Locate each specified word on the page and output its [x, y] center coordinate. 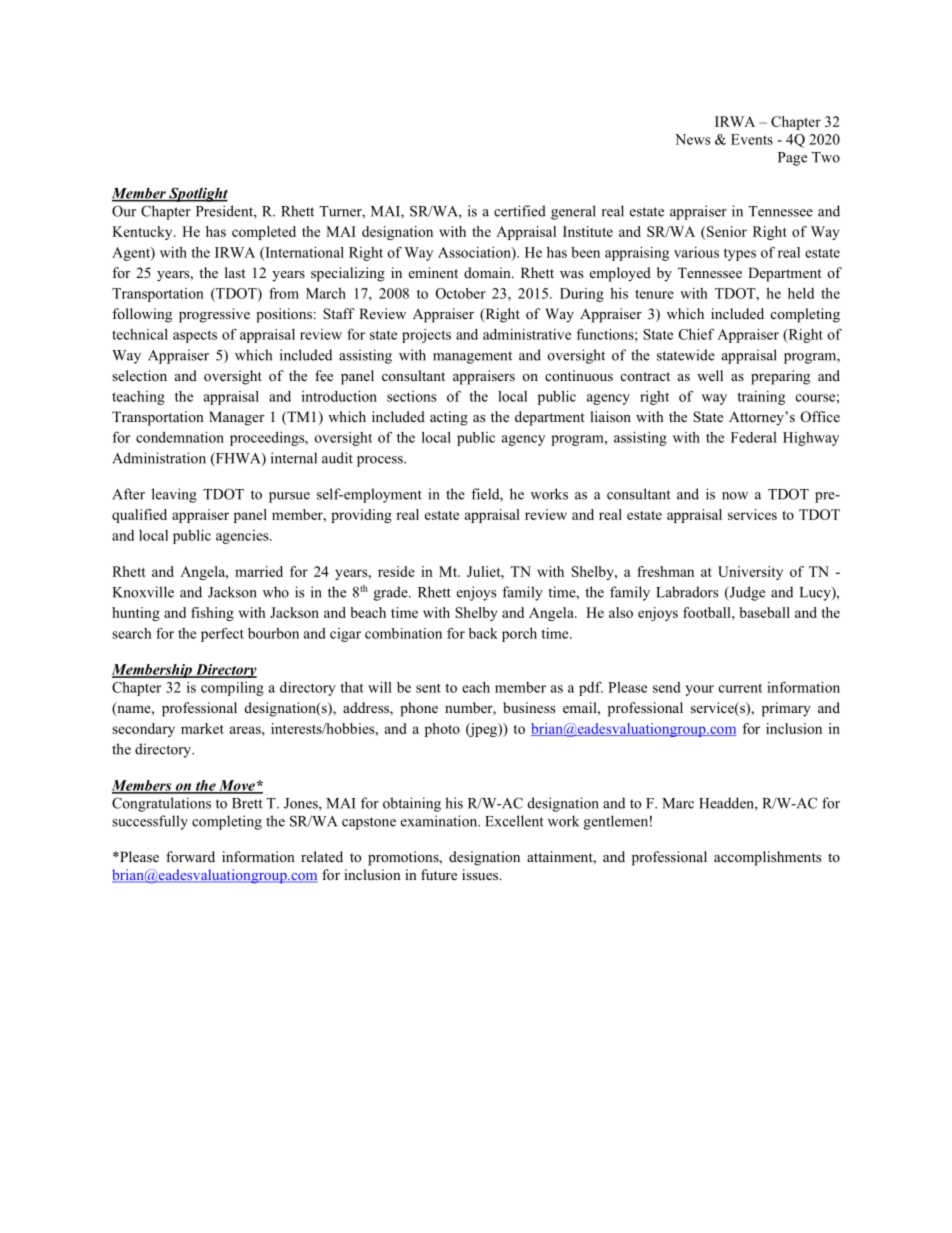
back [483, 633]
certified [520, 211]
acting [449, 418]
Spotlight [197, 194]
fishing [212, 614]
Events [752, 139]
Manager [236, 418]
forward [190, 856]
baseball [764, 612]
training [761, 398]
